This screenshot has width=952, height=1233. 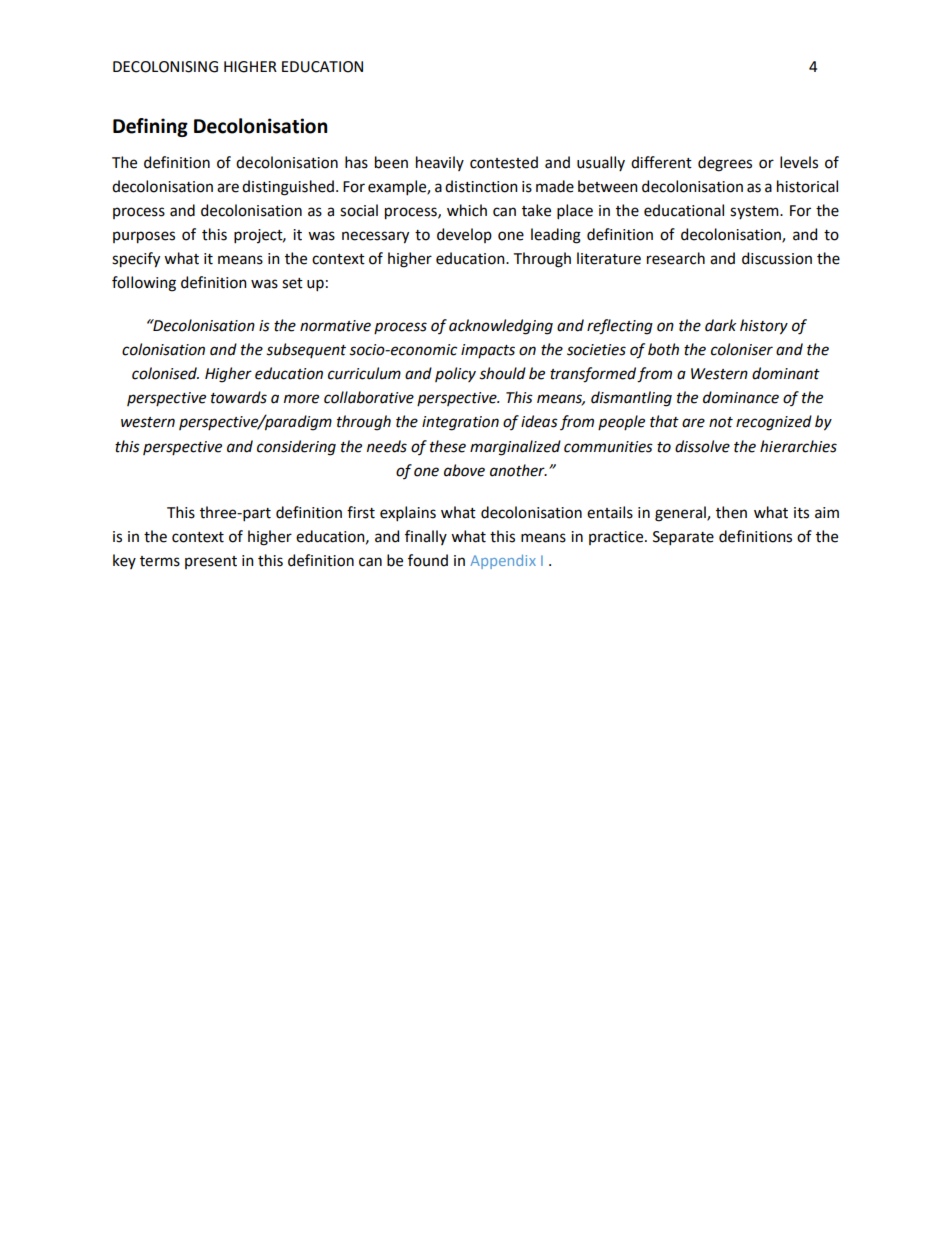 I want to click on discussion, so click(x=777, y=258).
